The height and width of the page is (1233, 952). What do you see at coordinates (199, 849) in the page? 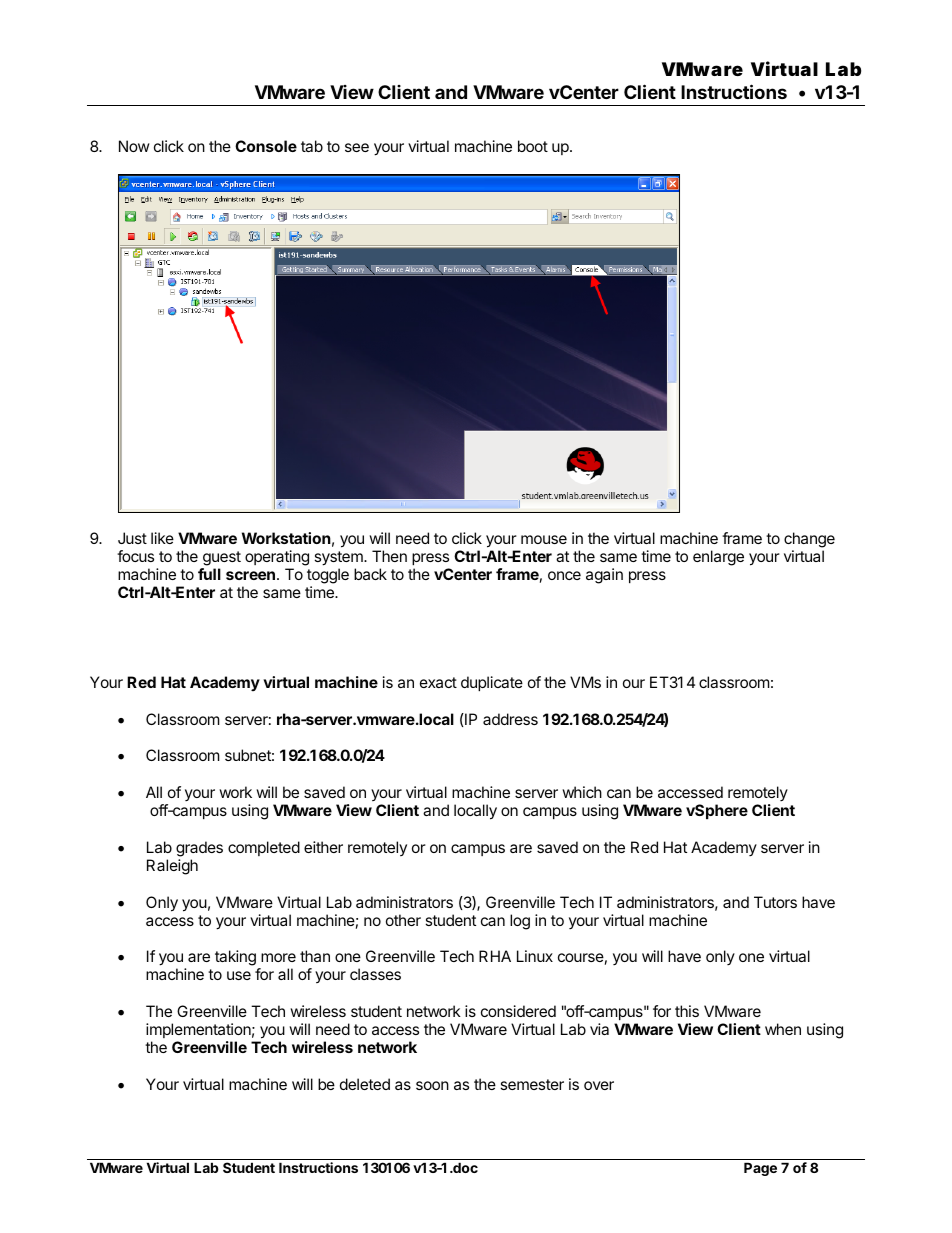
I see `grades` at bounding box center [199, 849].
